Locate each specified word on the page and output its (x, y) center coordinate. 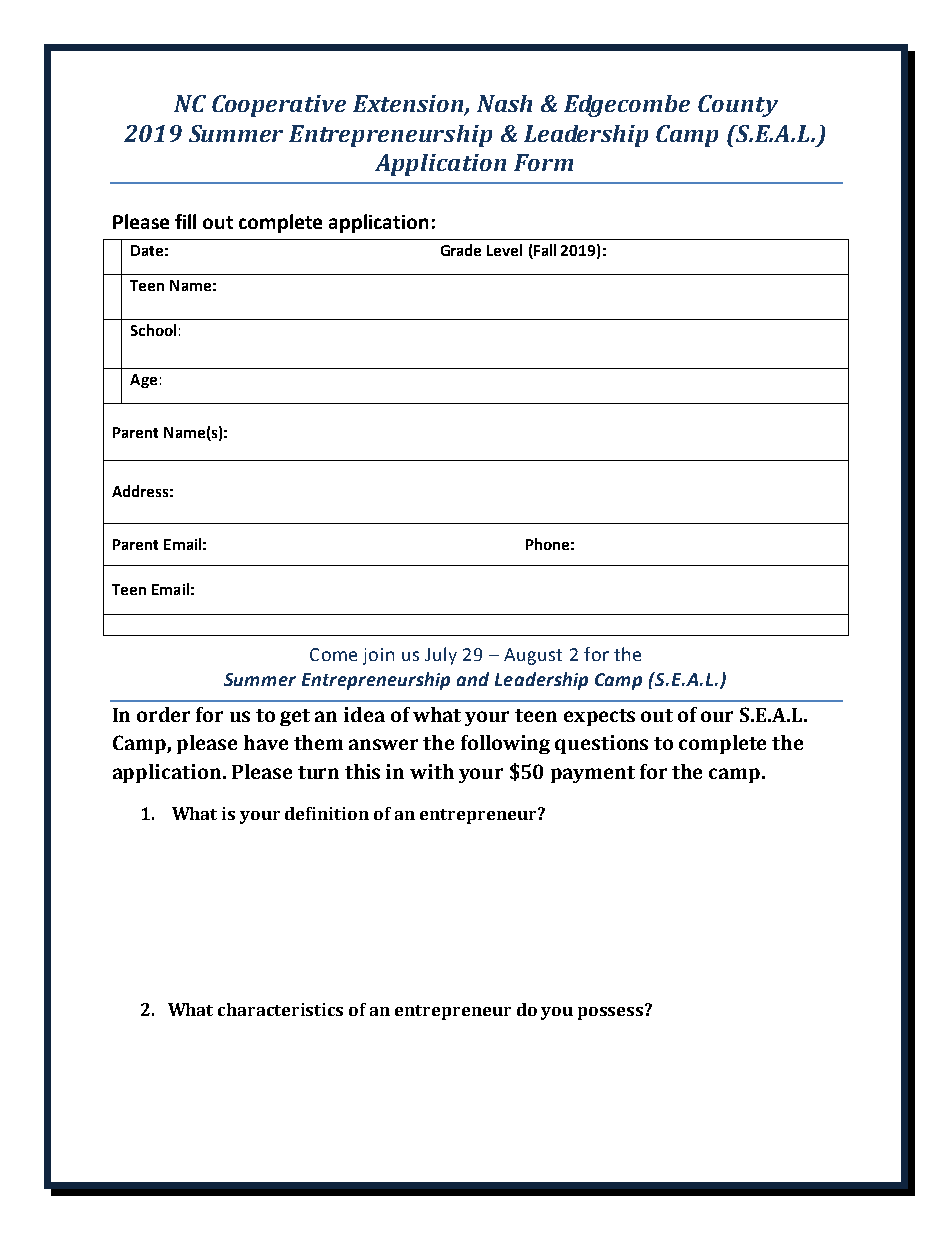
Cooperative (279, 106)
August (533, 656)
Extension (409, 105)
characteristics (280, 1009)
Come (333, 654)
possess (612, 1012)
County (738, 106)
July (441, 656)
